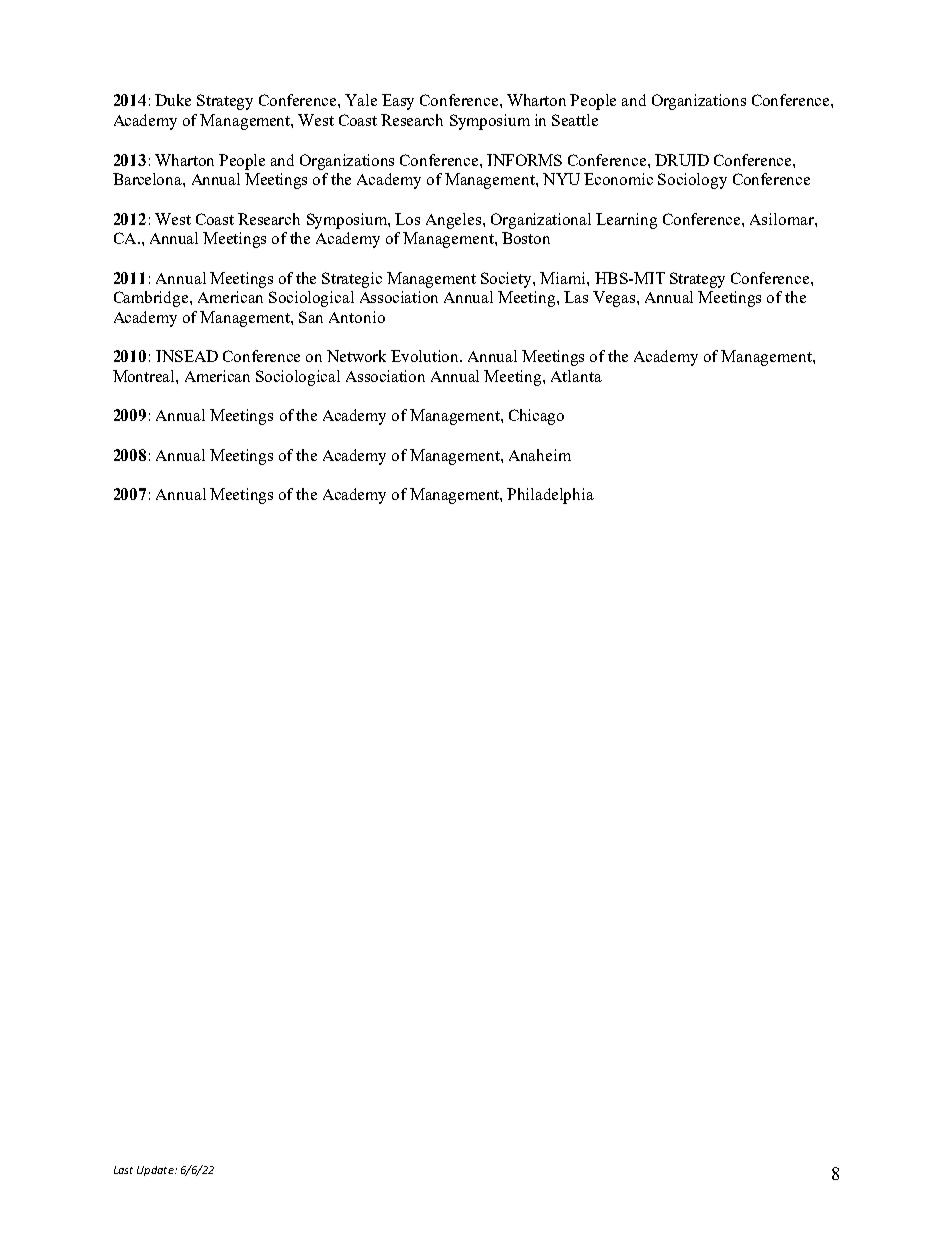 The height and width of the screenshot is (1233, 952). What do you see at coordinates (173, 100) in the screenshot?
I see `Duke` at bounding box center [173, 100].
